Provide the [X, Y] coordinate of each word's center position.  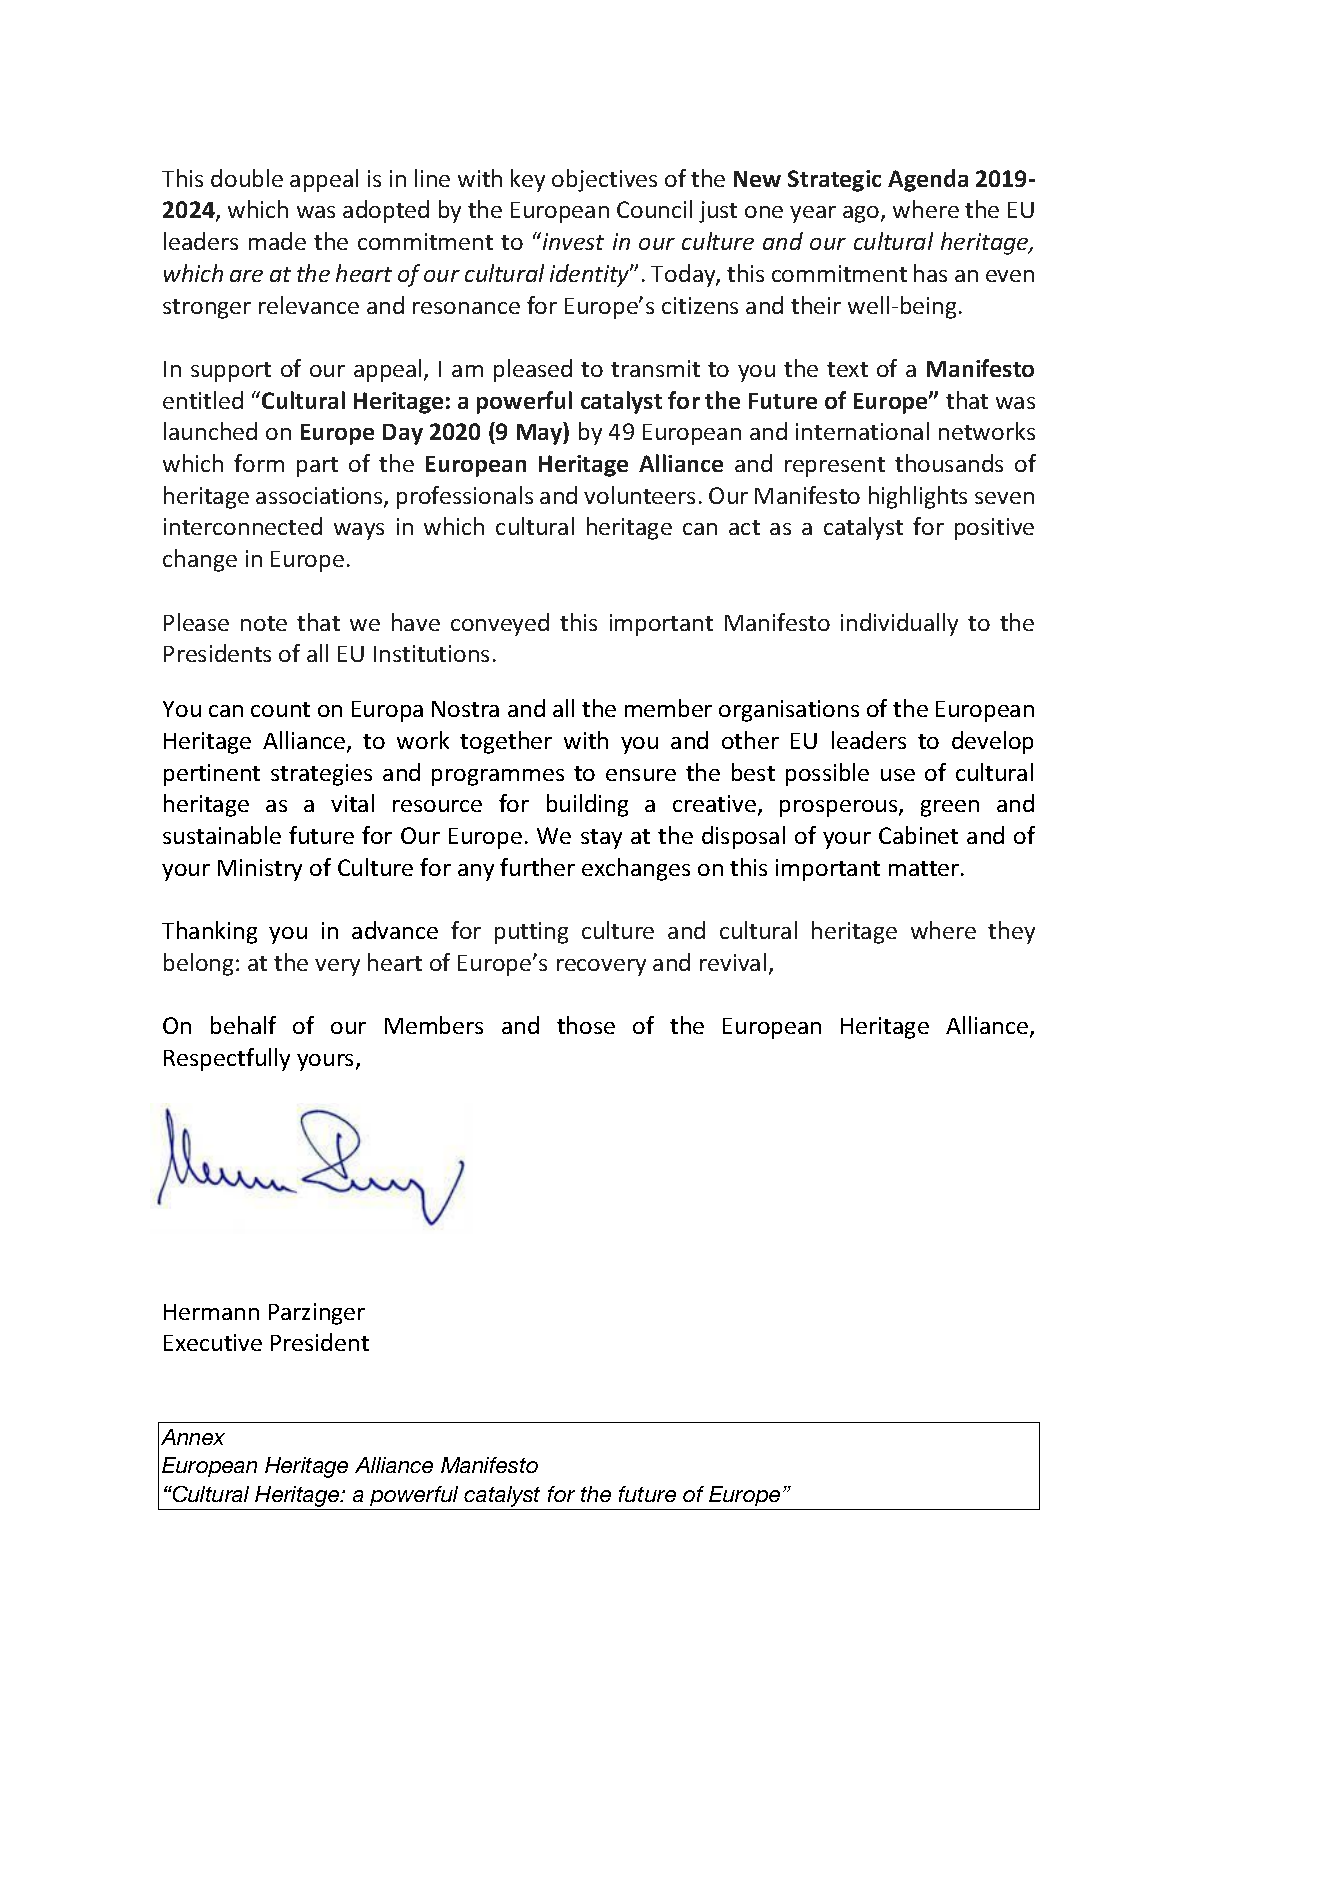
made [277, 241]
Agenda [928, 180]
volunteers [639, 495]
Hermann [211, 1312]
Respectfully [227, 1059]
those [586, 1025]
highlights [918, 497]
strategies [321, 775]
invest [573, 241]
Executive [213, 1342]
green [950, 808]
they [1011, 932]
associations [320, 497]
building [587, 805]
